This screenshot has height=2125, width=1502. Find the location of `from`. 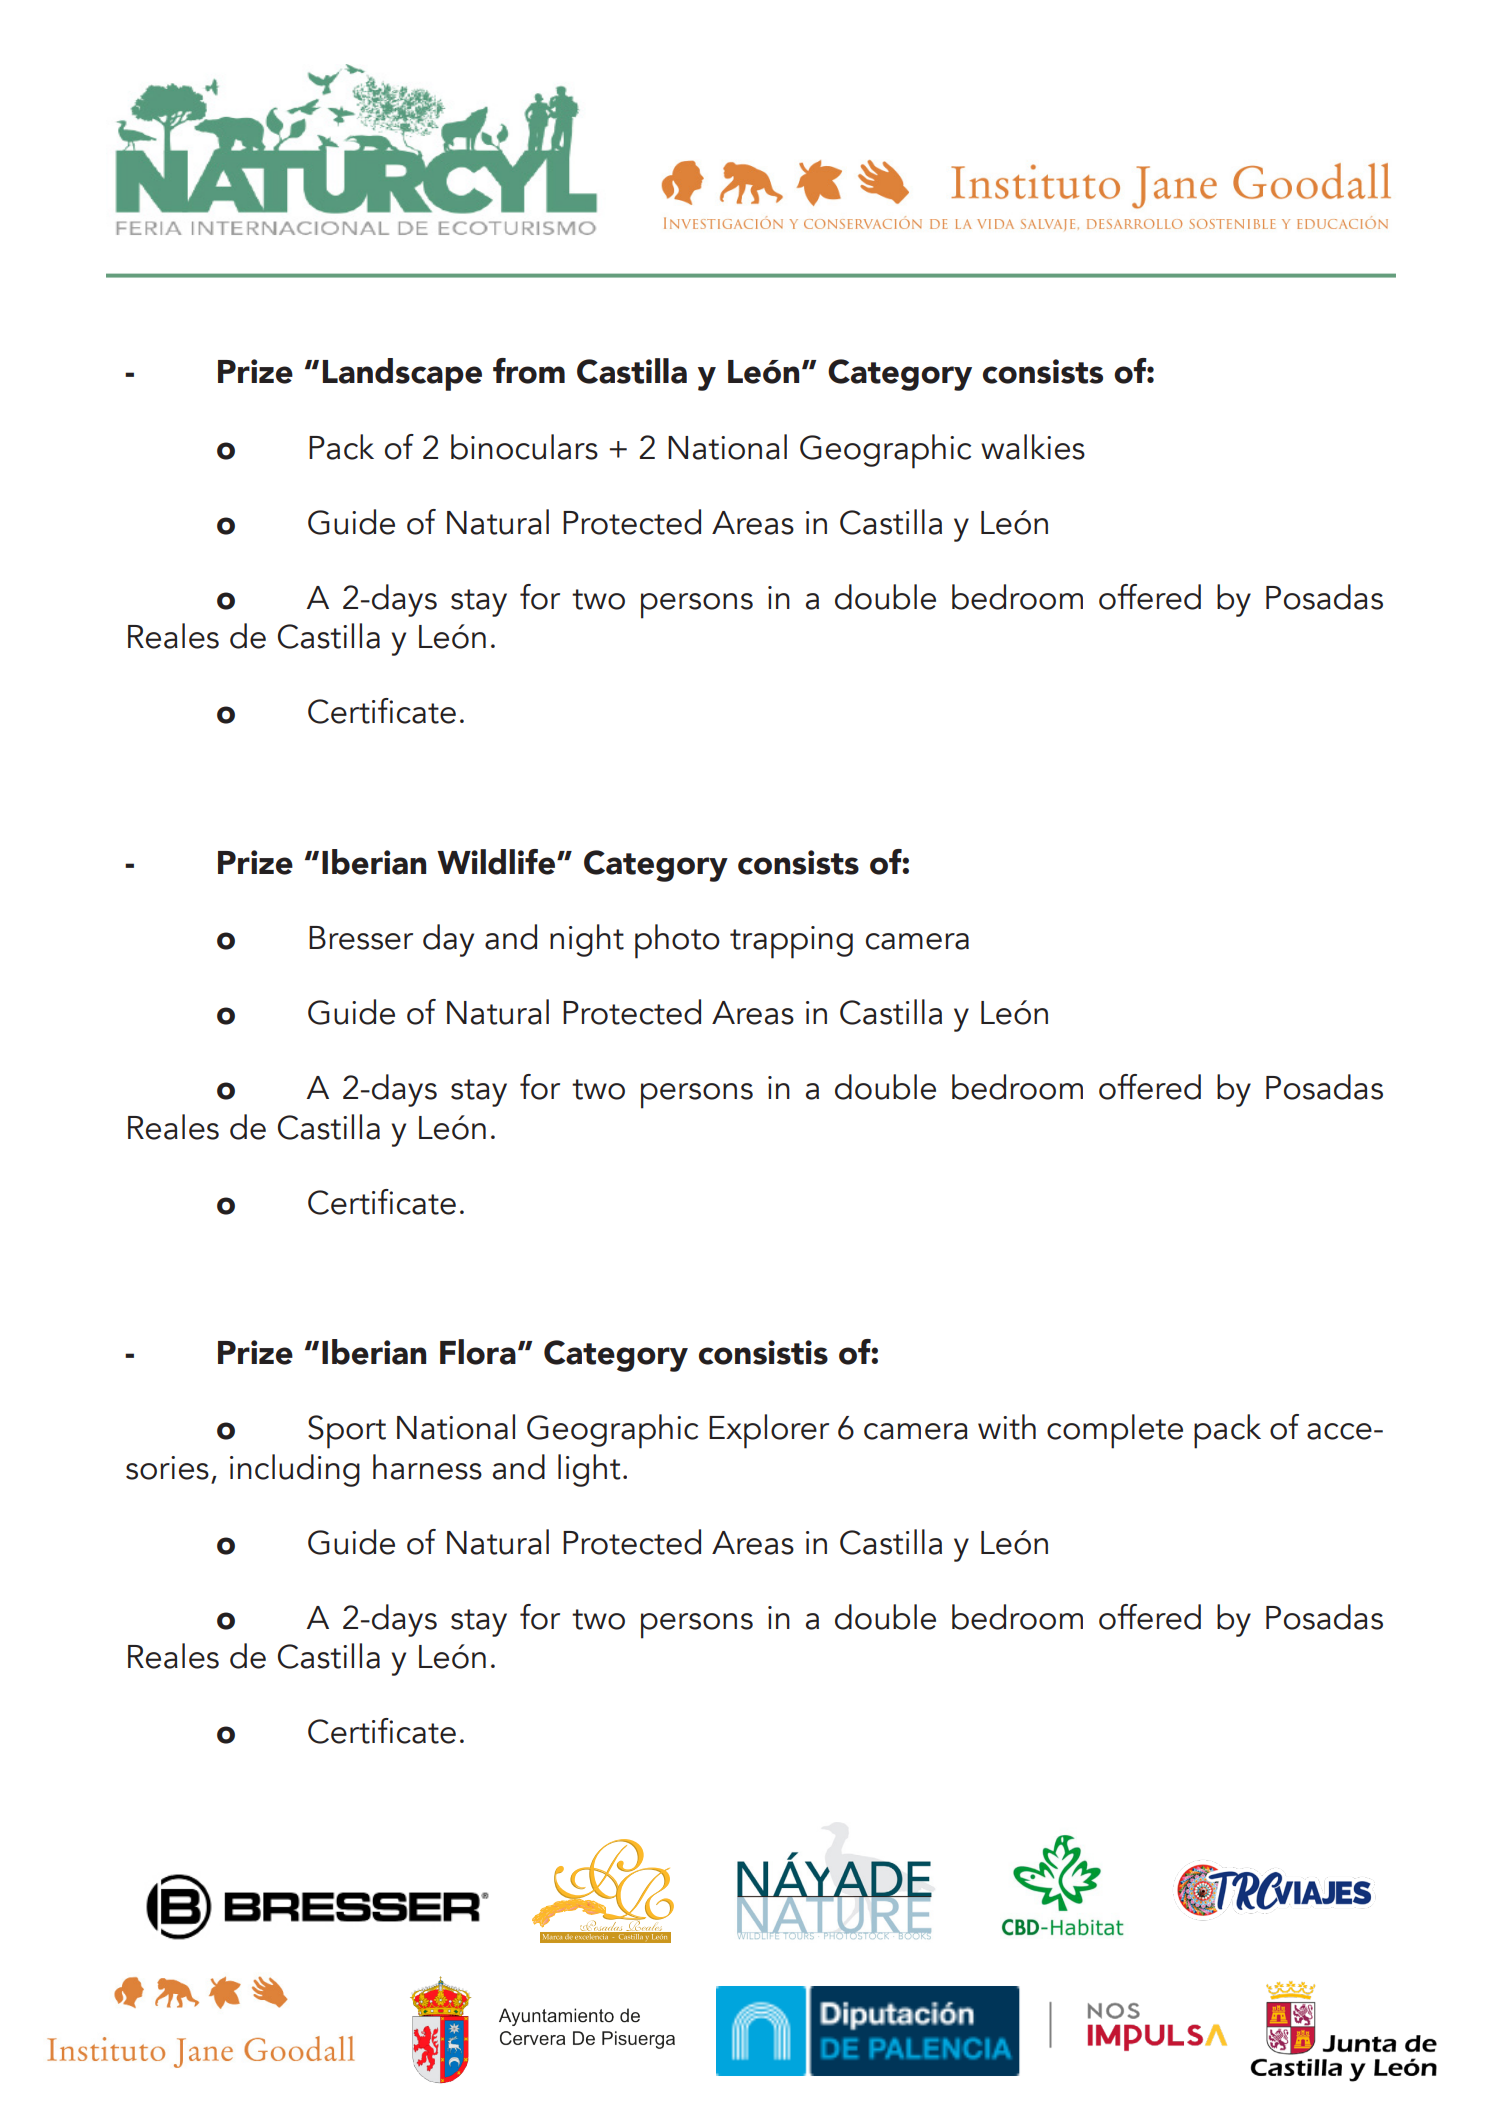

from is located at coordinates (529, 371).
